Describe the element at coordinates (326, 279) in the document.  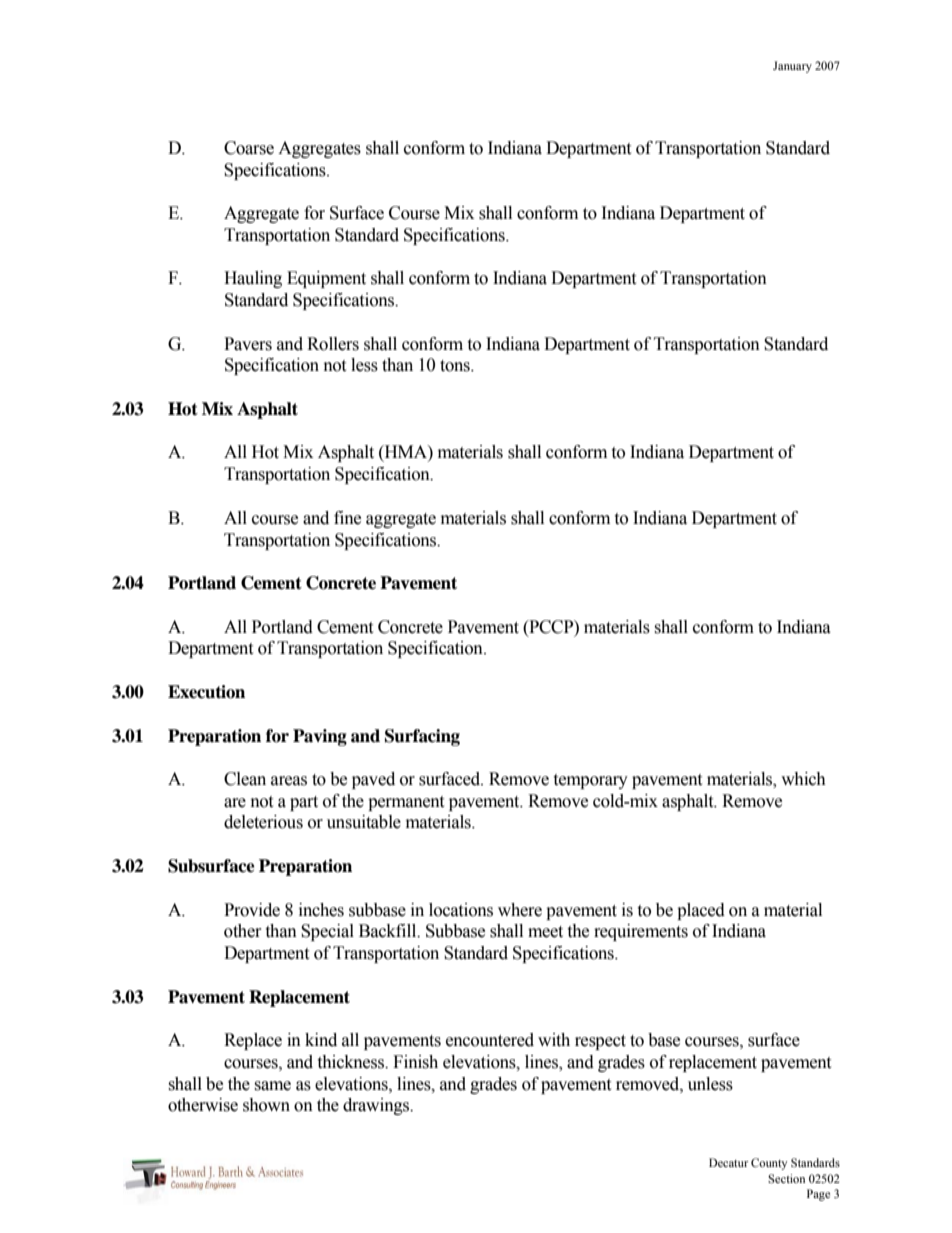
I see `Equipment` at that location.
